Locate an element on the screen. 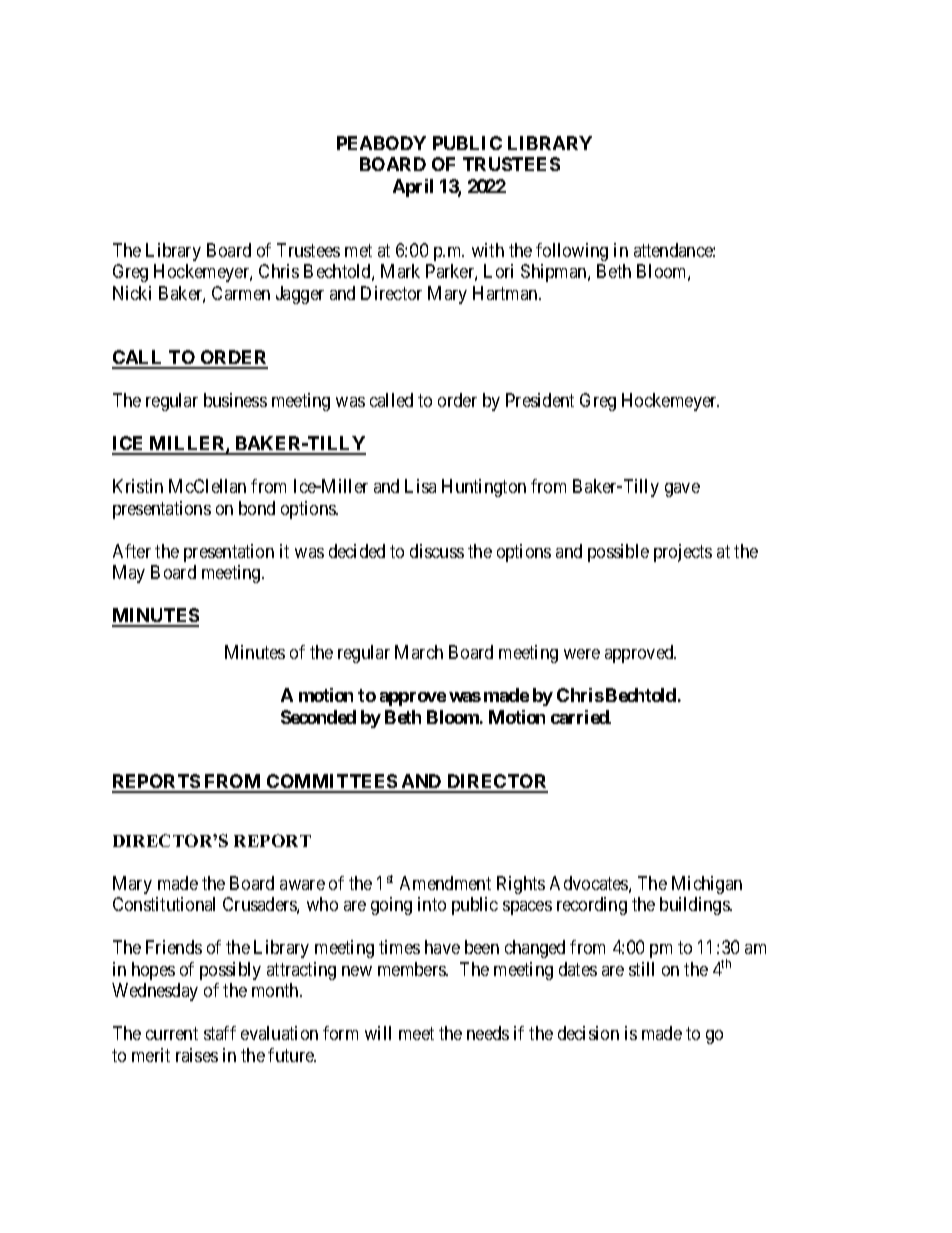 Image resolution: width=952 pixels, height=1233 pixels. discuss is located at coordinates (437, 551).
